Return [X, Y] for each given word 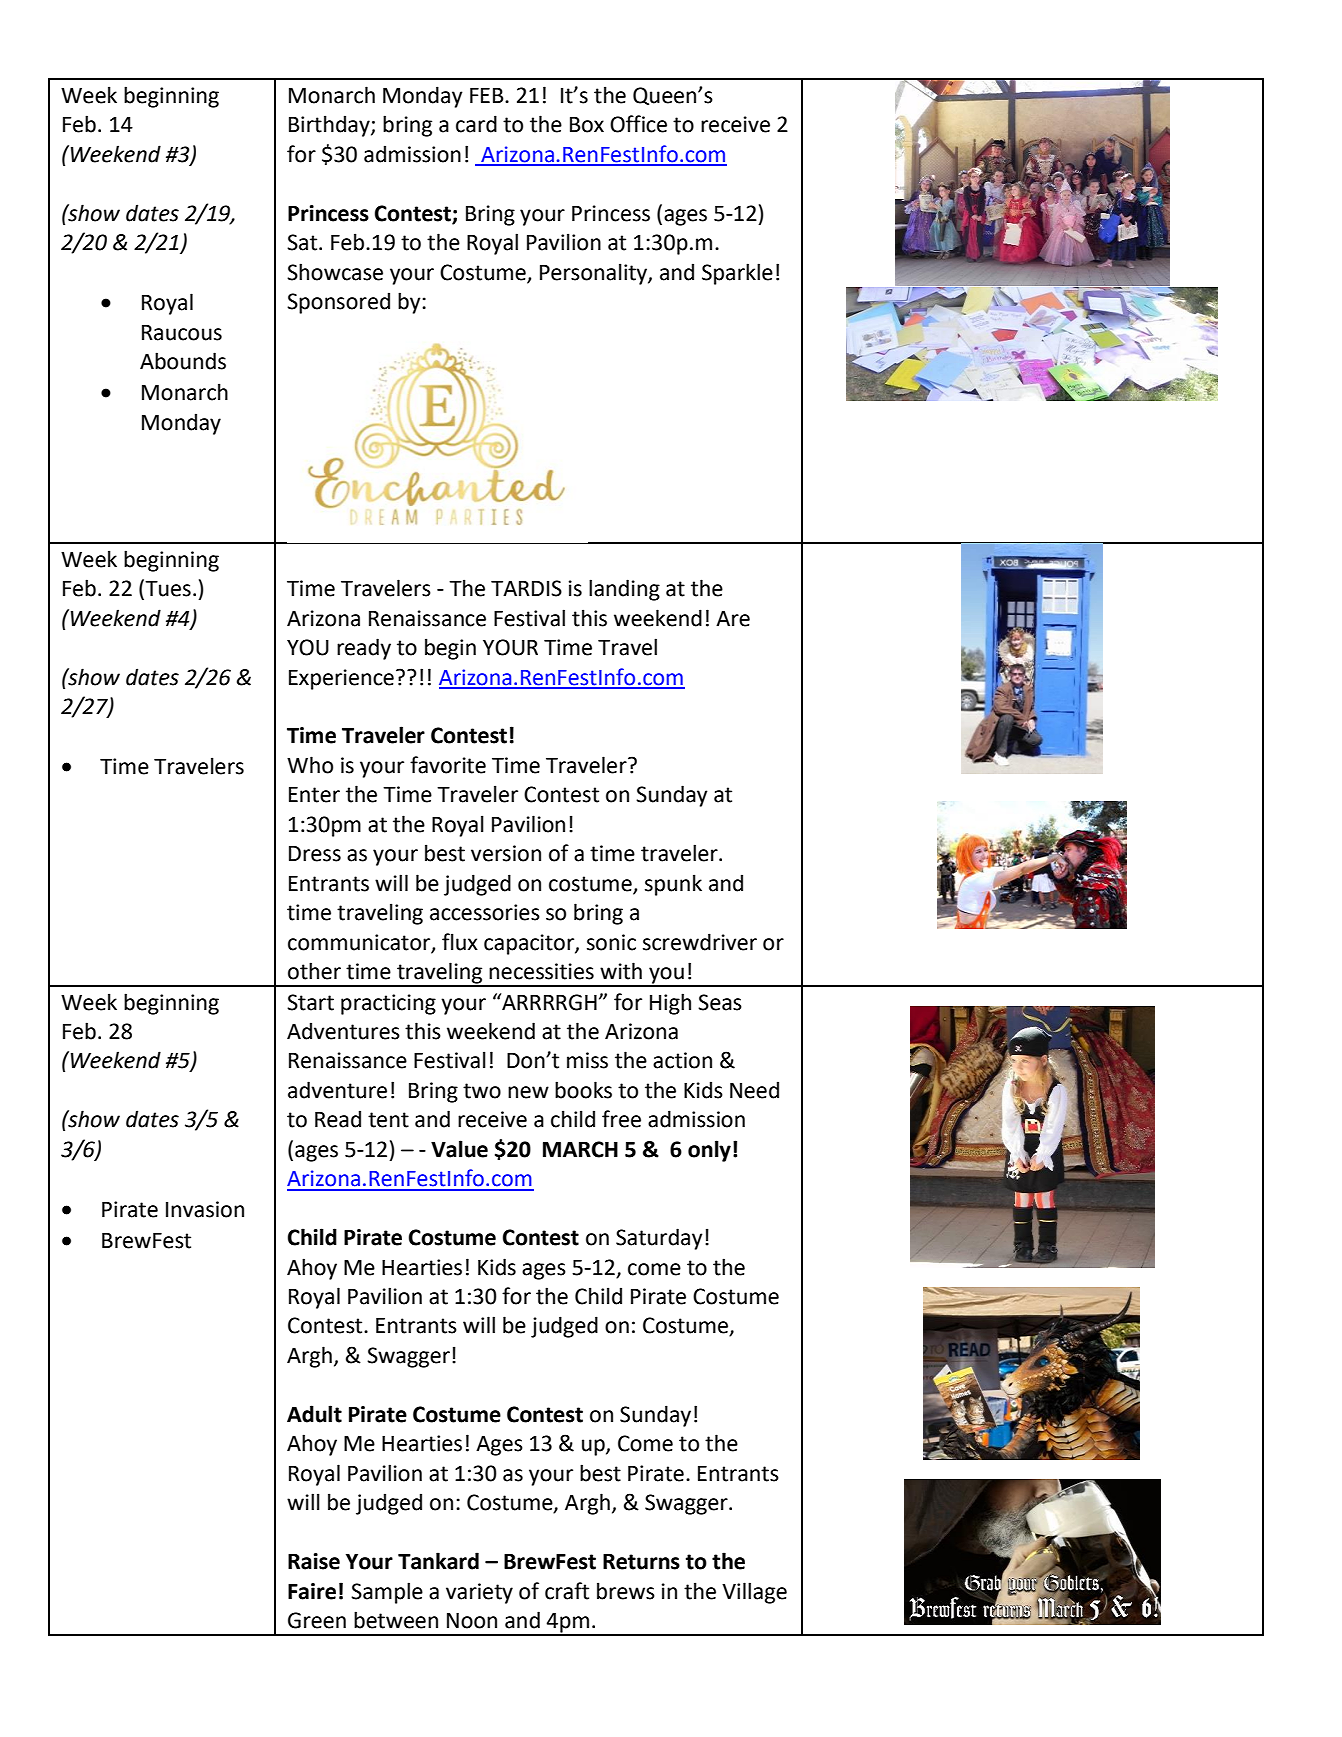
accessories [485, 912]
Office [638, 124]
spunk [673, 885]
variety [479, 1593]
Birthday [330, 126]
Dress [315, 854]
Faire [312, 1591]
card [476, 124]
